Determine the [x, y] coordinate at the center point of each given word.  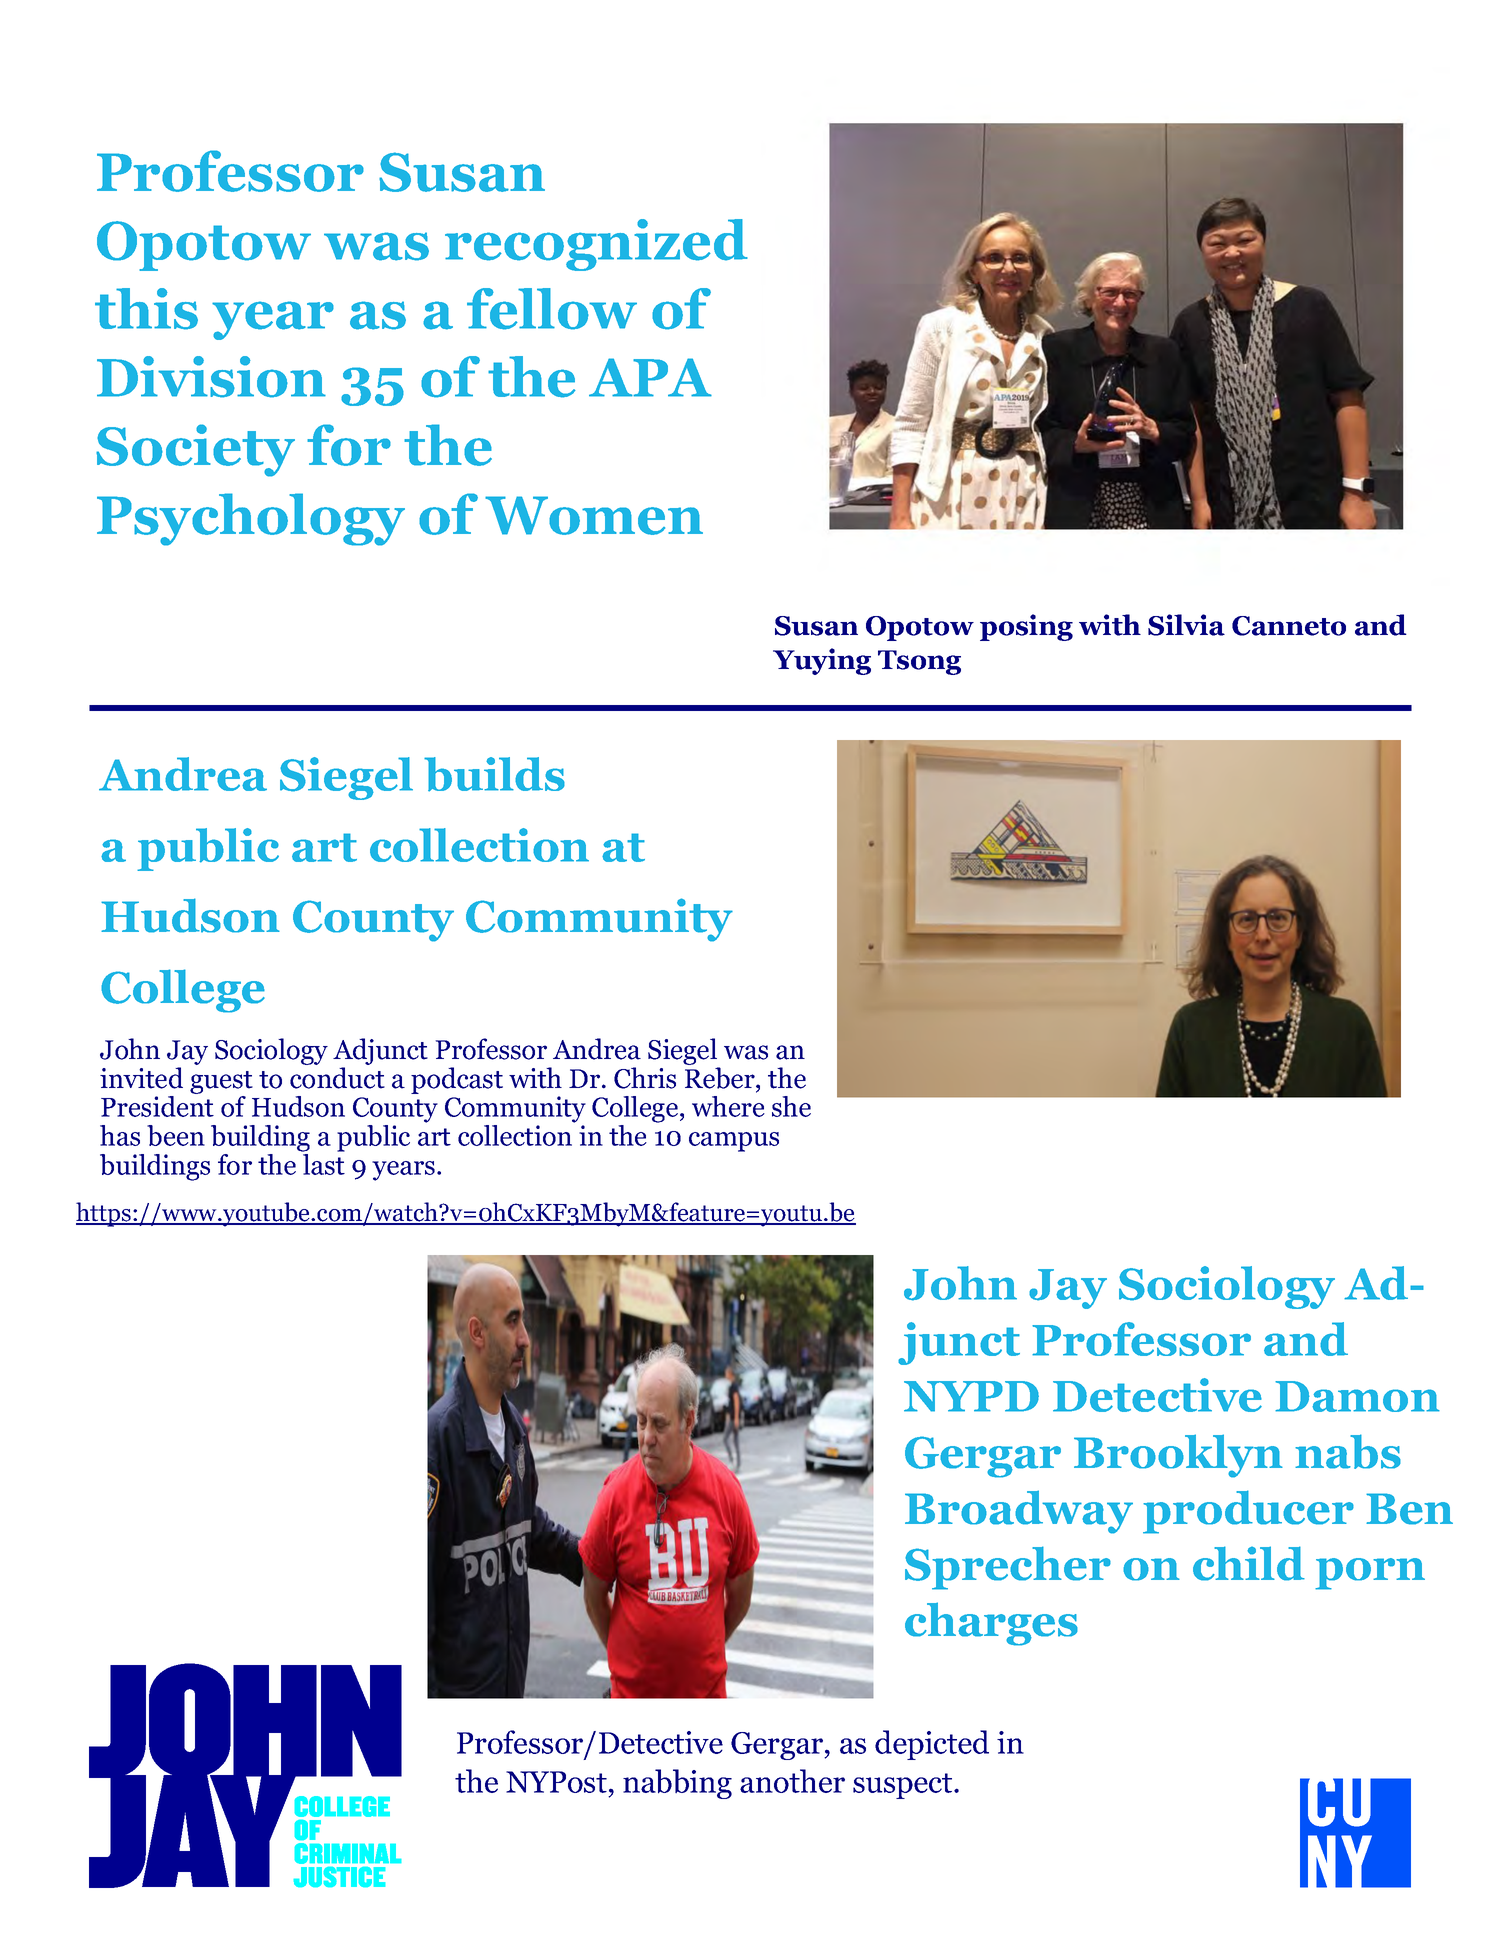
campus [734, 1142]
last [324, 1164]
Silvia [1186, 625]
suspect [904, 1786]
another [792, 1781]
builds [494, 774]
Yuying [822, 661]
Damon [1357, 1396]
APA [650, 377]
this [146, 309]
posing [1026, 627]
